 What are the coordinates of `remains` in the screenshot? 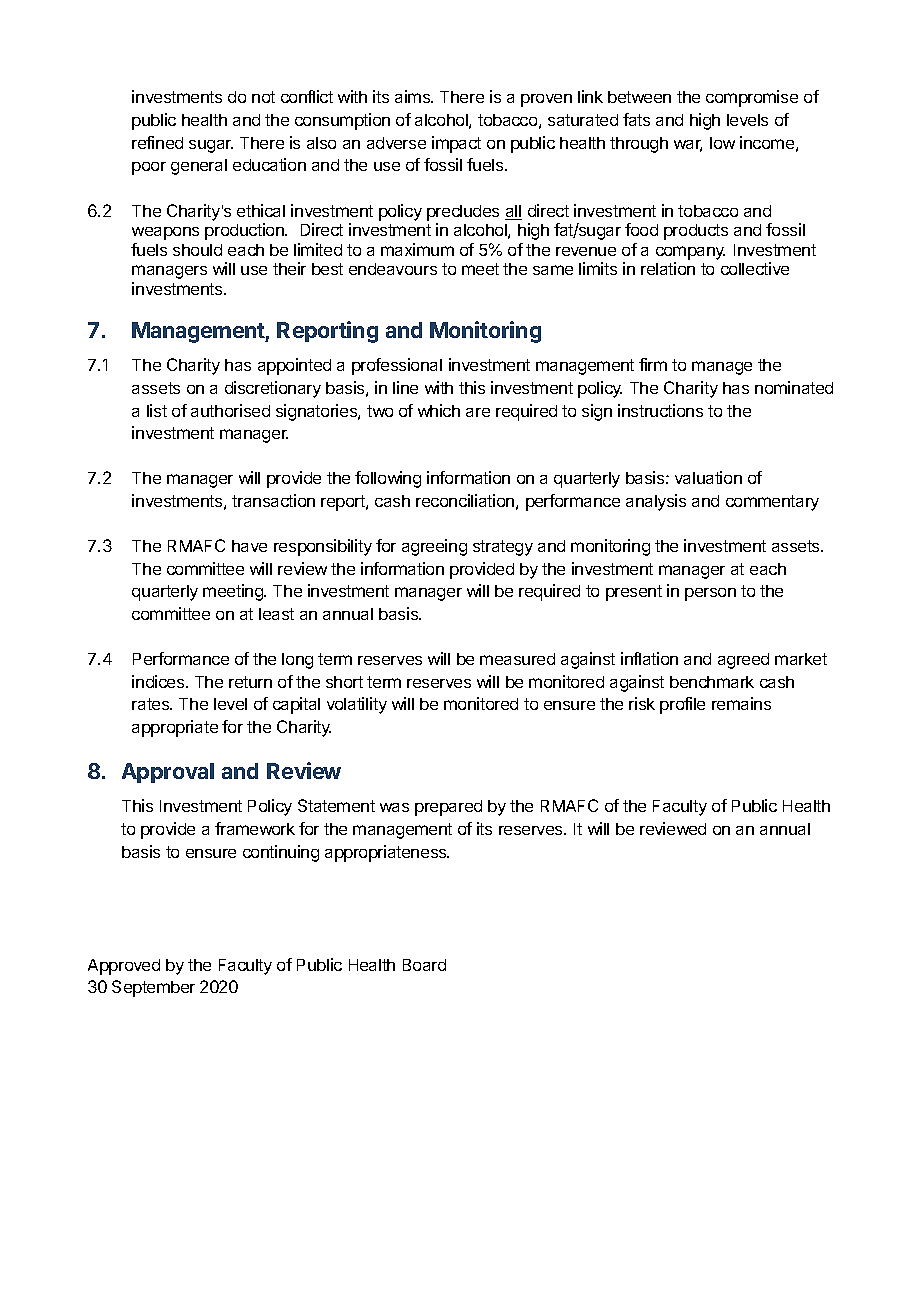 It's located at (741, 703).
